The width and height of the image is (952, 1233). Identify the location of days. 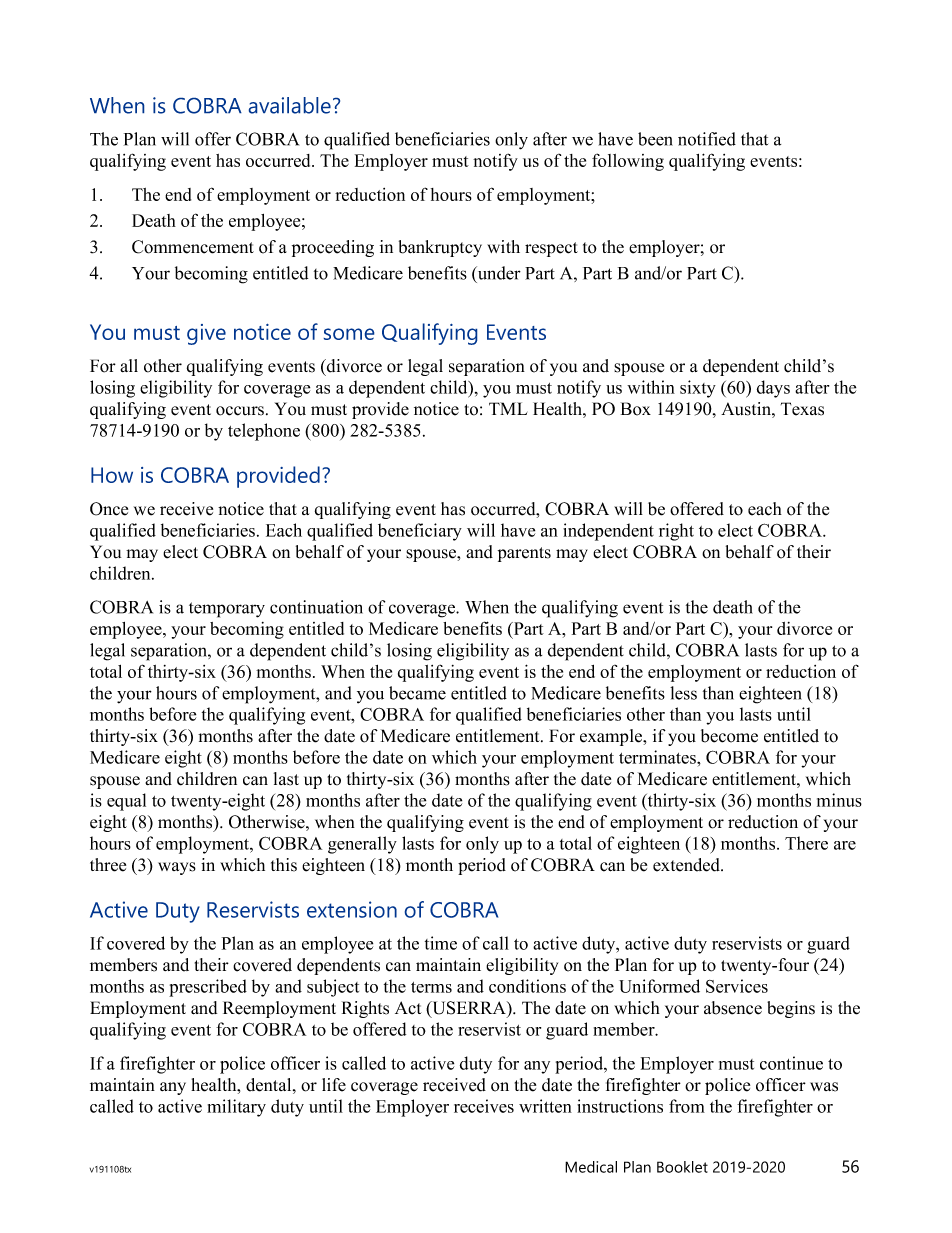
(773, 389).
